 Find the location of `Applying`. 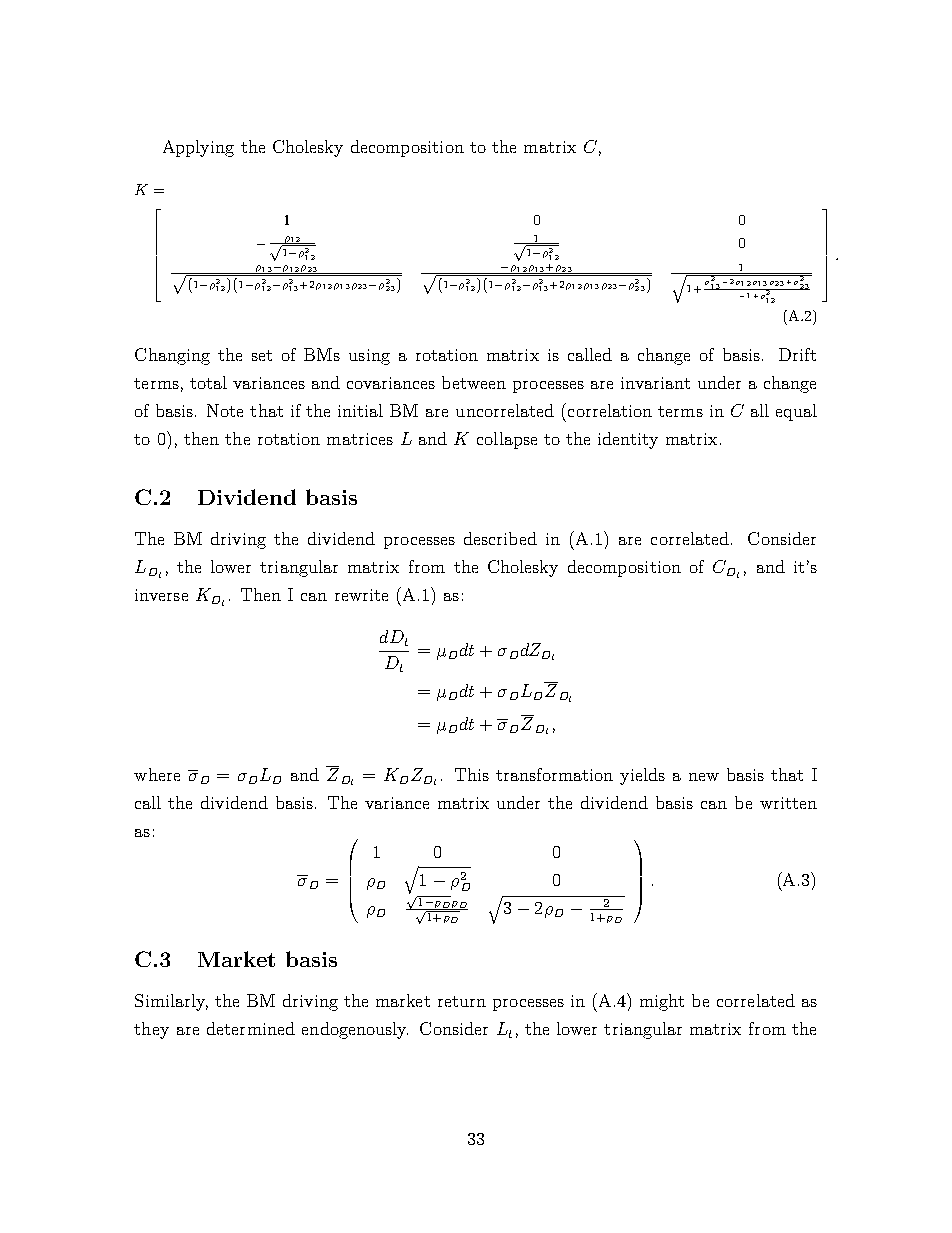

Applying is located at coordinates (198, 148).
